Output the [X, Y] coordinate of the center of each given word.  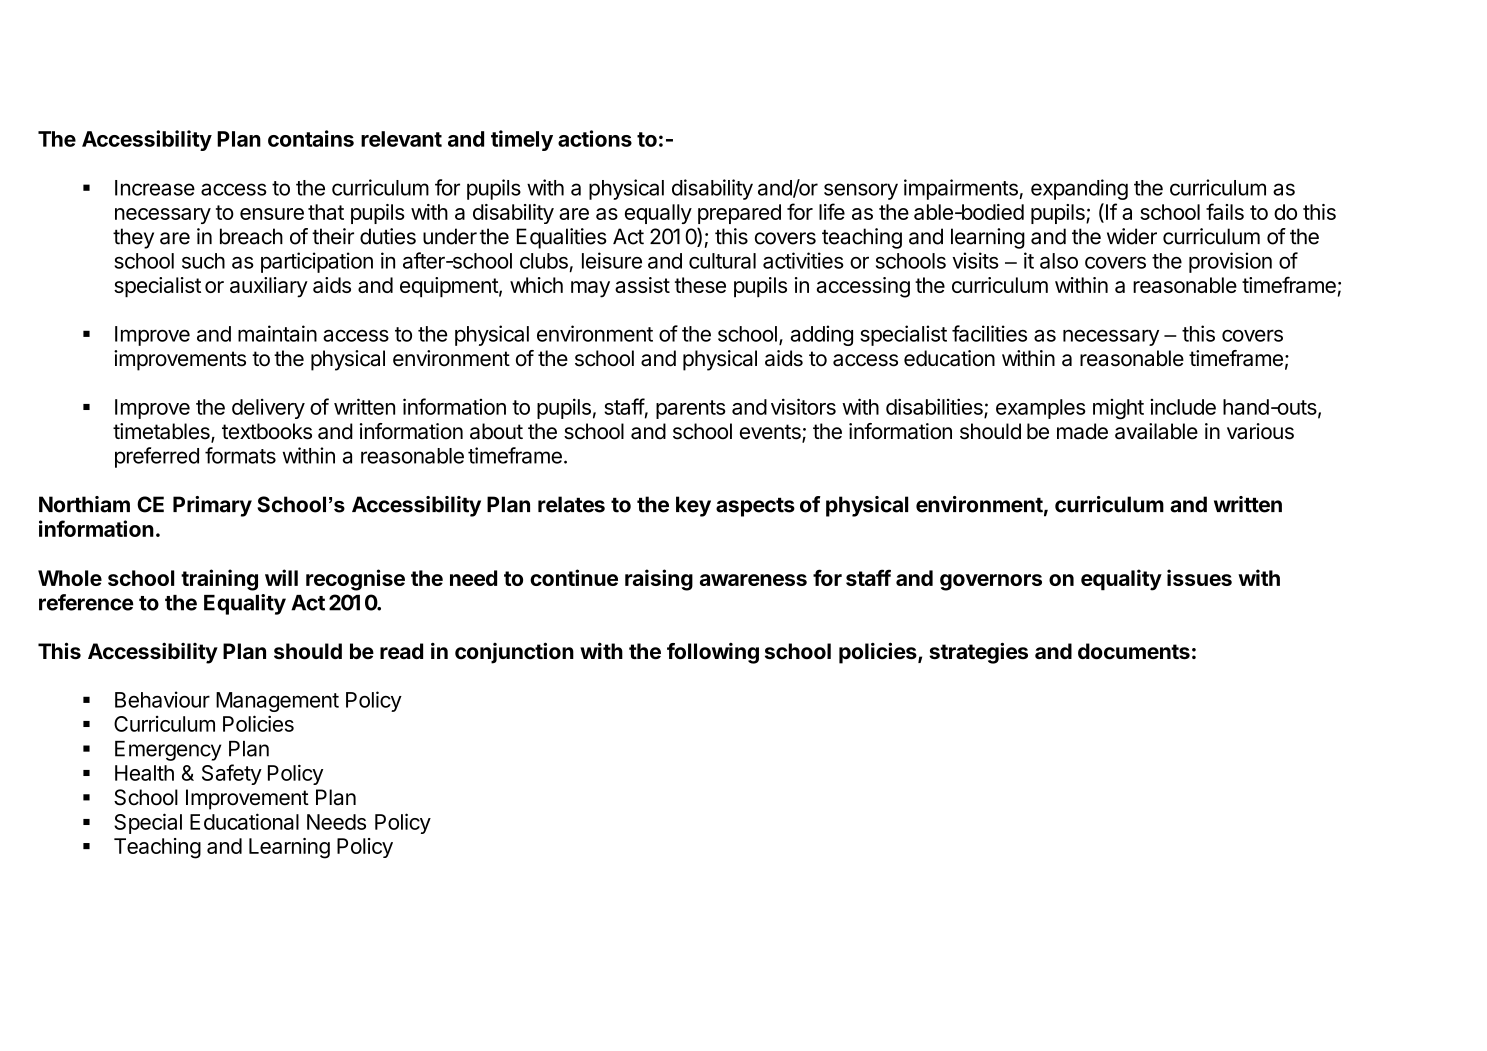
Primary [212, 506]
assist [642, 285]
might [1118, 409]
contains [311, 138]
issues [1199, 577]
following [713, 653]
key [693, 506]
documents [1134, 651]
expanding [1079, 189]
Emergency [168, 751]
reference [86, 602]
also [1059, 261]
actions [595, 138]
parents [691, 409]
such [203, 261]
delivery [268, 409]
